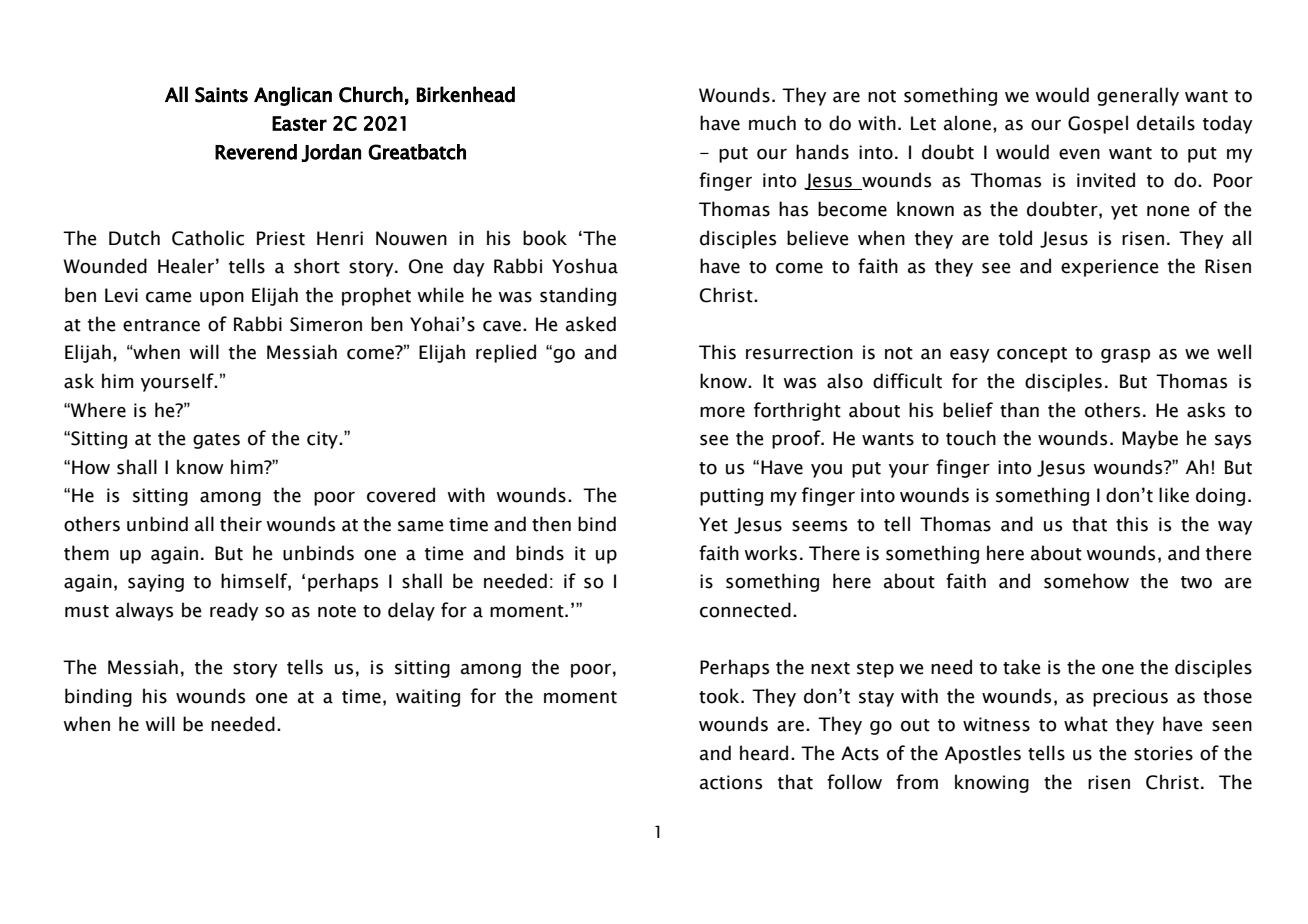  What do you see at coordinates (161, 325) in the screenshot?
I see `entrance` at bounding box center [161, 325].
